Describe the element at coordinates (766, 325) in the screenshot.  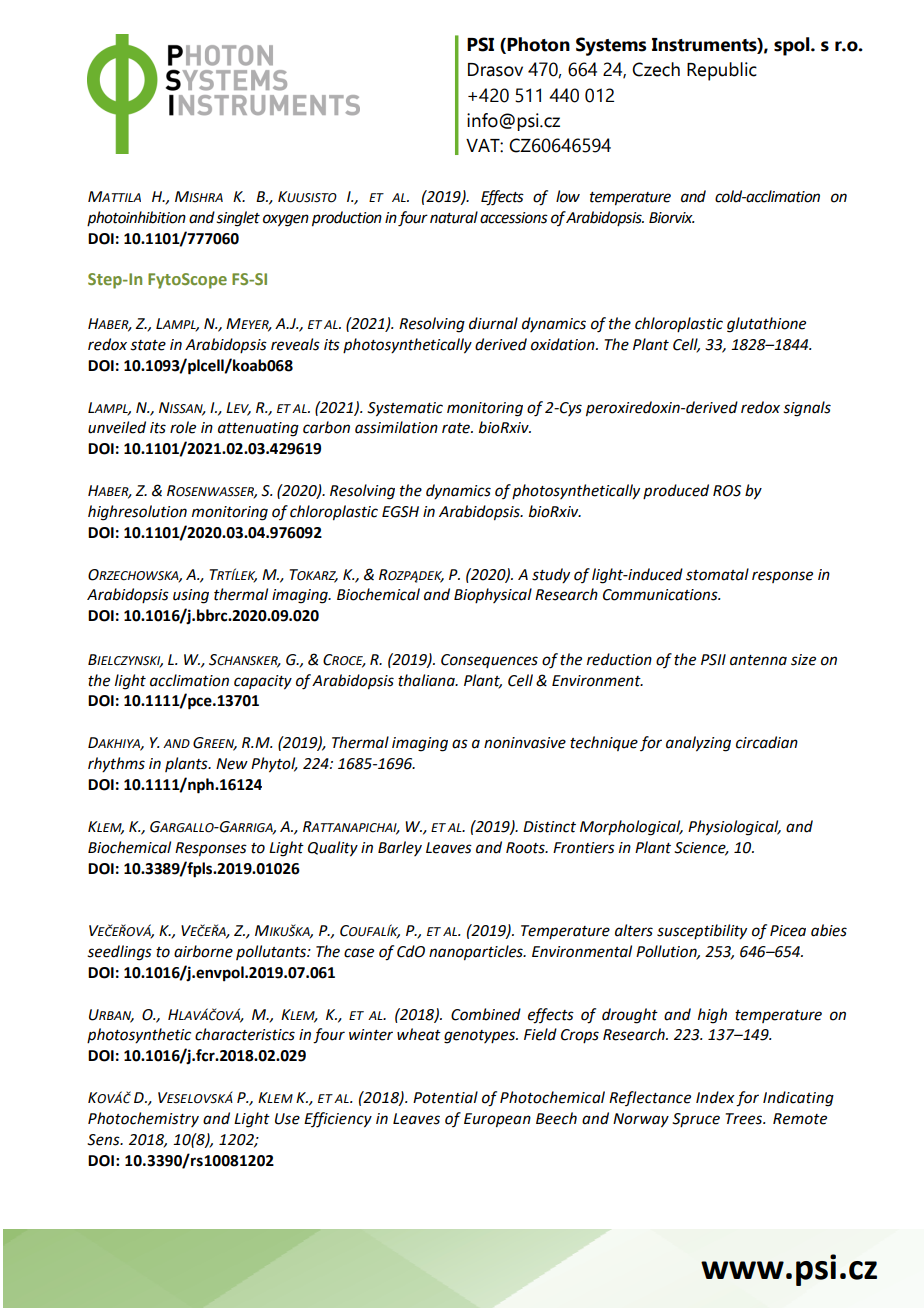
I see `glutathione` at that location.
